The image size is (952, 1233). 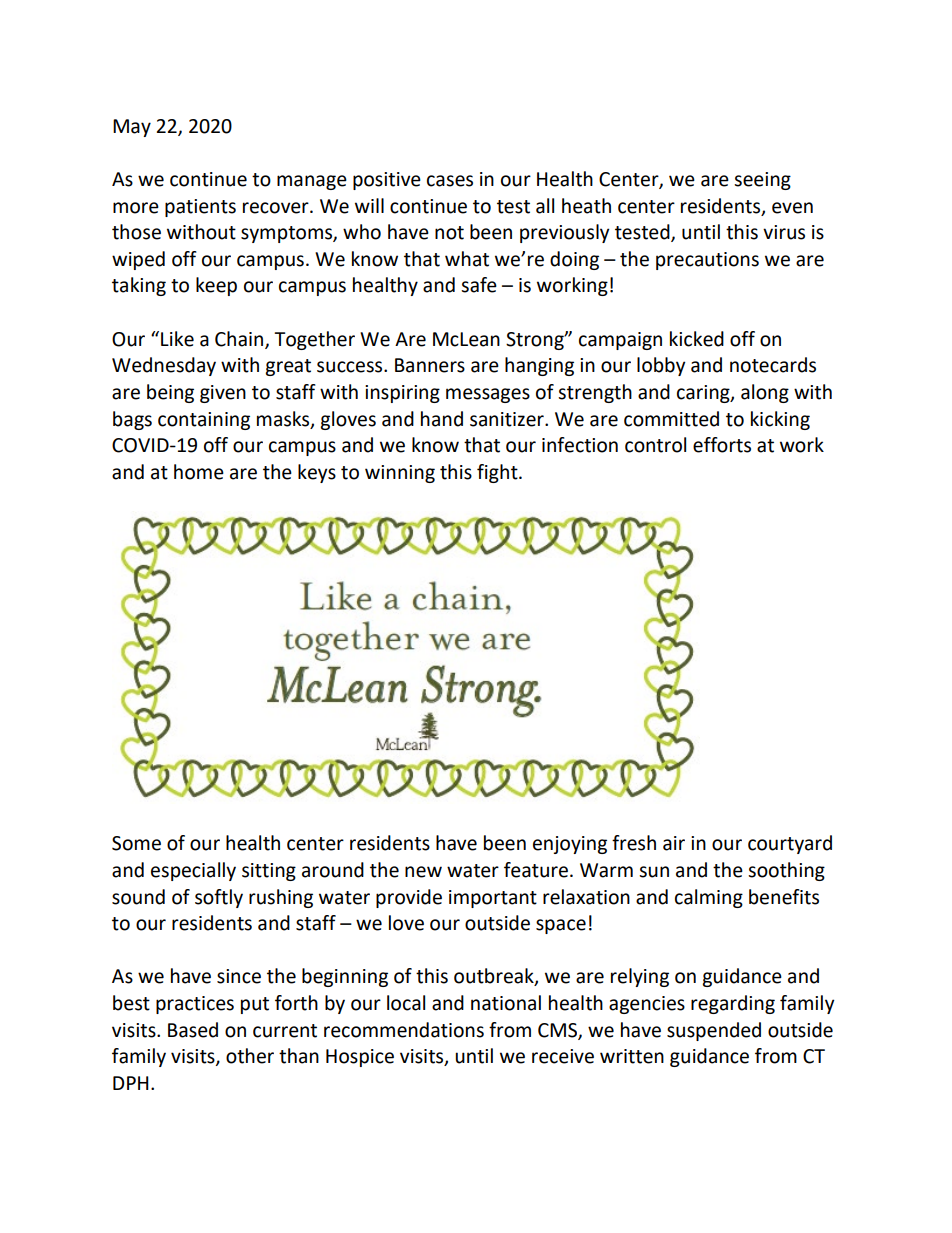 What do you see at coordinates (479, 285) in the screenshot?
I see `safe` at bounding box center [479, 285].
